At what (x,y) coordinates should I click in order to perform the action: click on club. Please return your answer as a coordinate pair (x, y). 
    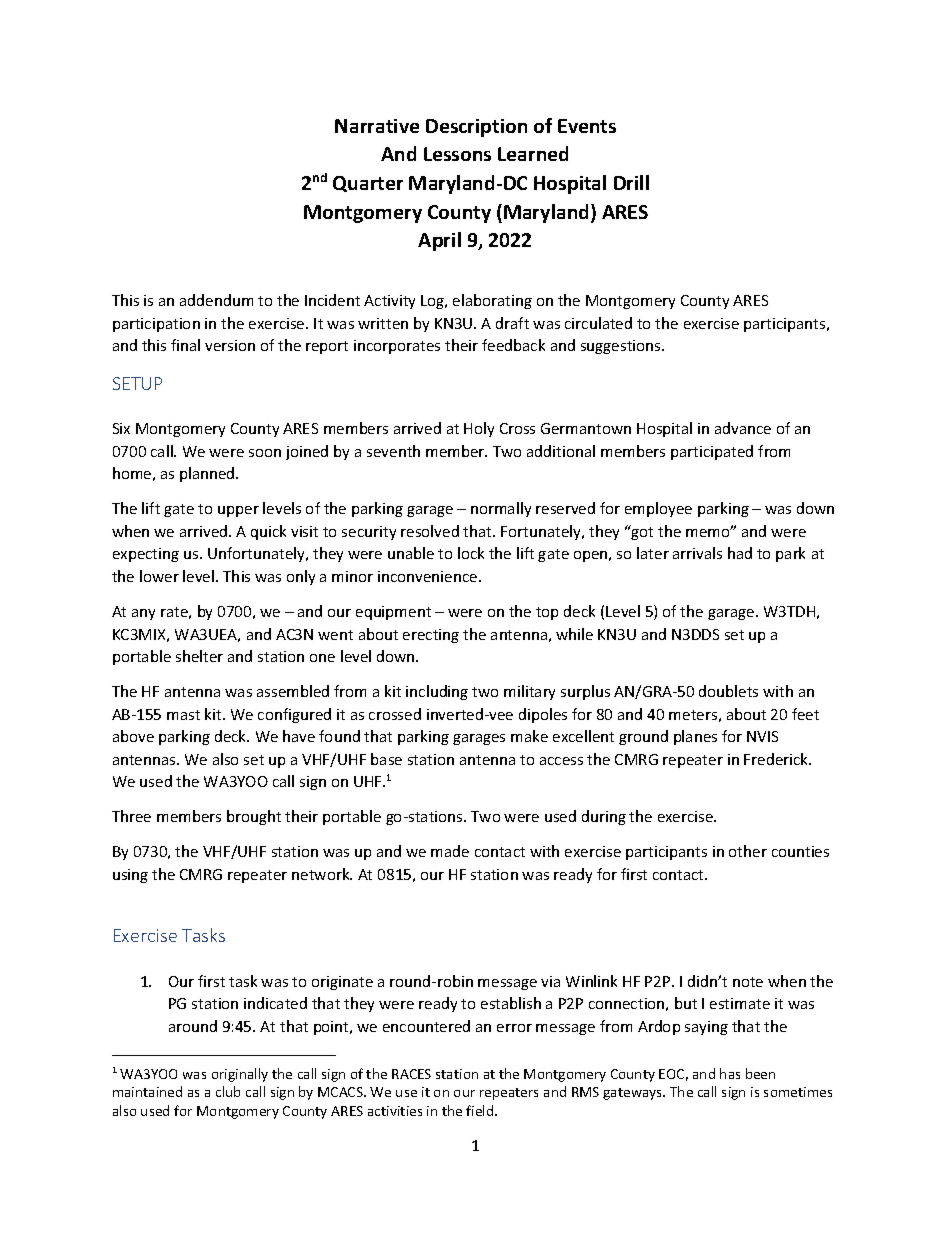
    Looking at the image, I should click on (228, 1091).
